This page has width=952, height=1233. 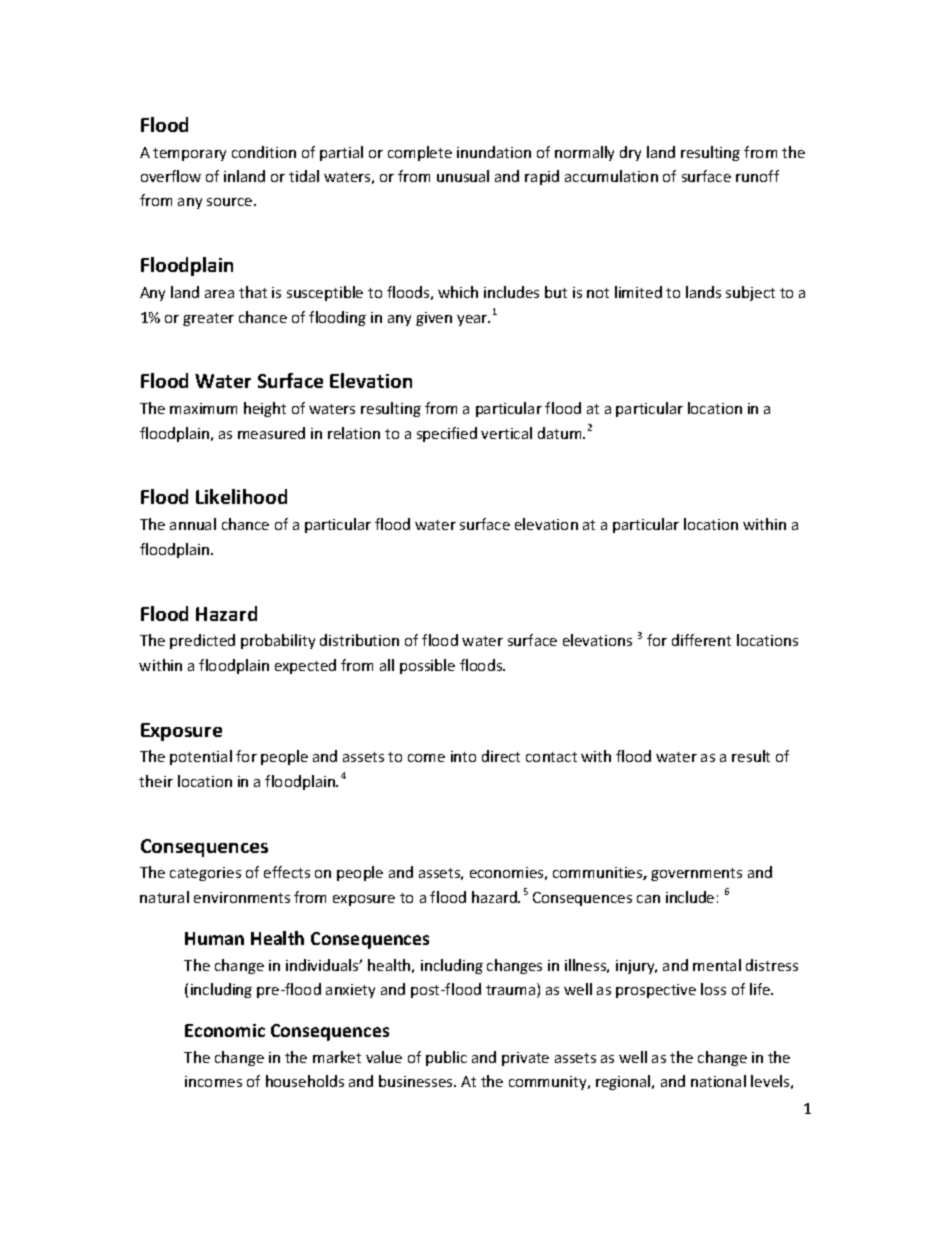 What do you see at coordinates (201, 757) in the page?
I see `potential` at bounding box center [201, 757].
